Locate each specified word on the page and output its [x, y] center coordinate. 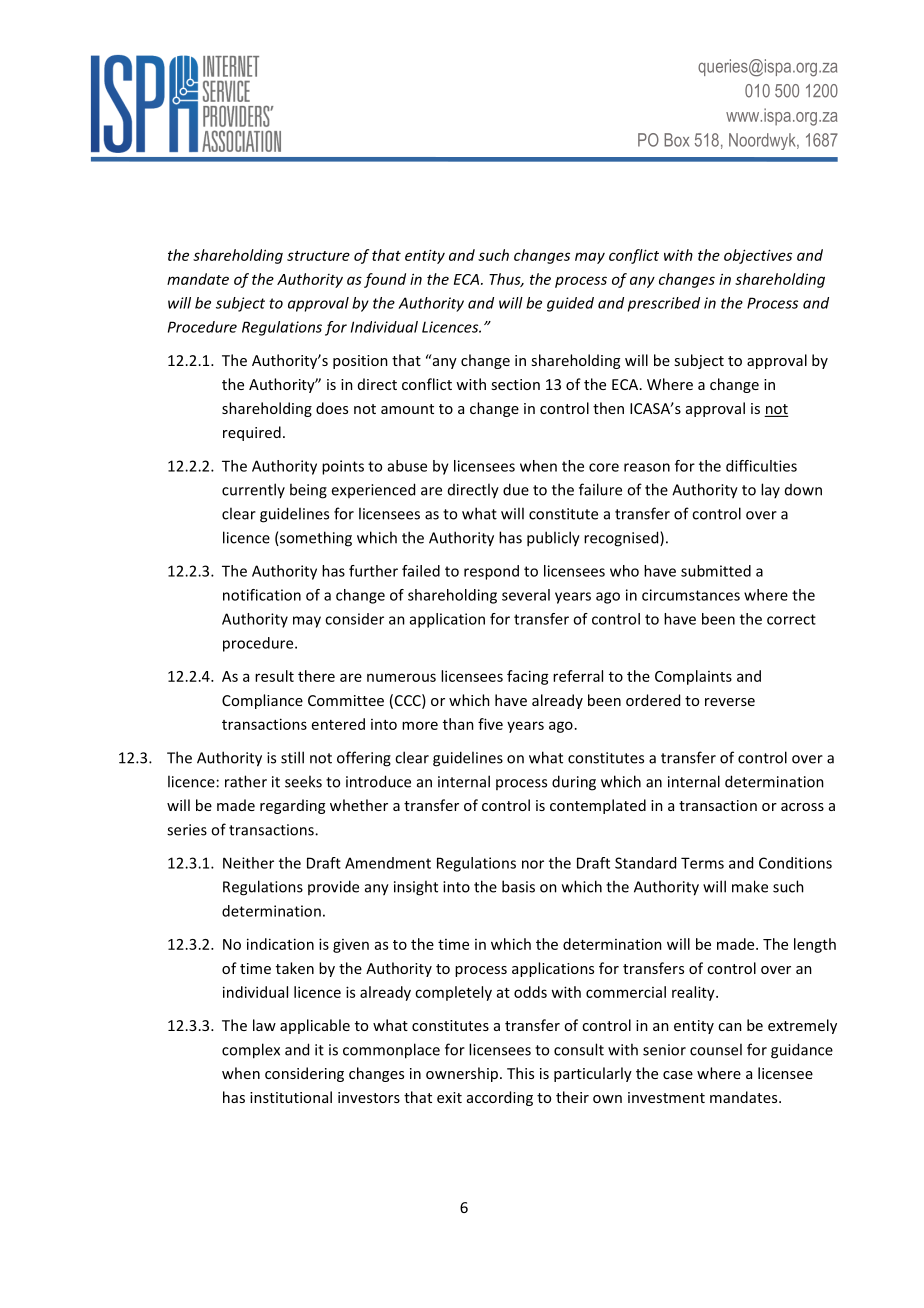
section [515, 384]
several [526, 595]
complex [251, 1051]
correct [791, 619]
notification [262, 595]
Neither [248, 863]
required [252, 433]
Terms [702, 863]
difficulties [761, 466]
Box [676, 140]
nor [533, 864]
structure [318, 256]
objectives [758, 256]
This [520, 1073]
